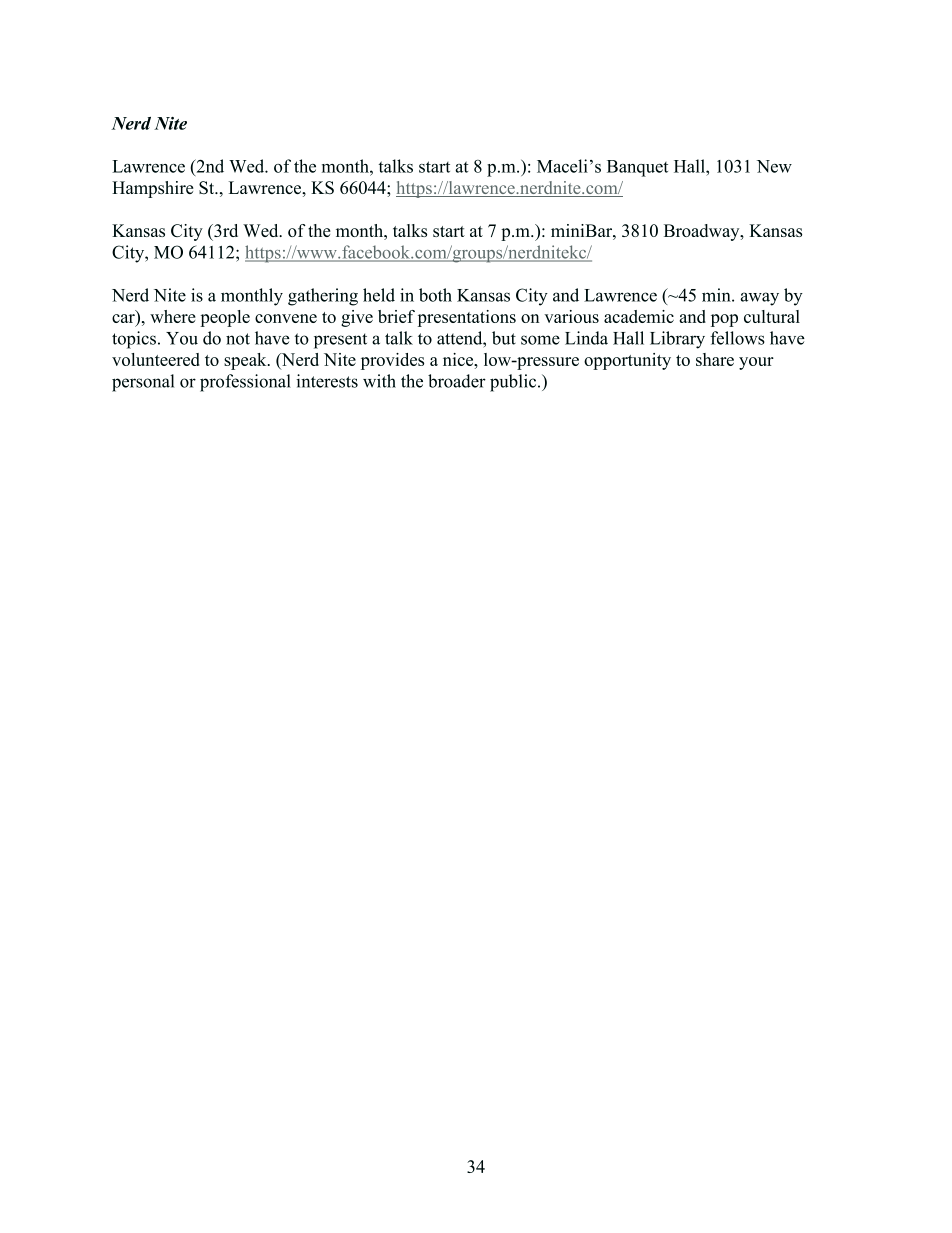  I want to click on Hampshire, so click(153, 189).
